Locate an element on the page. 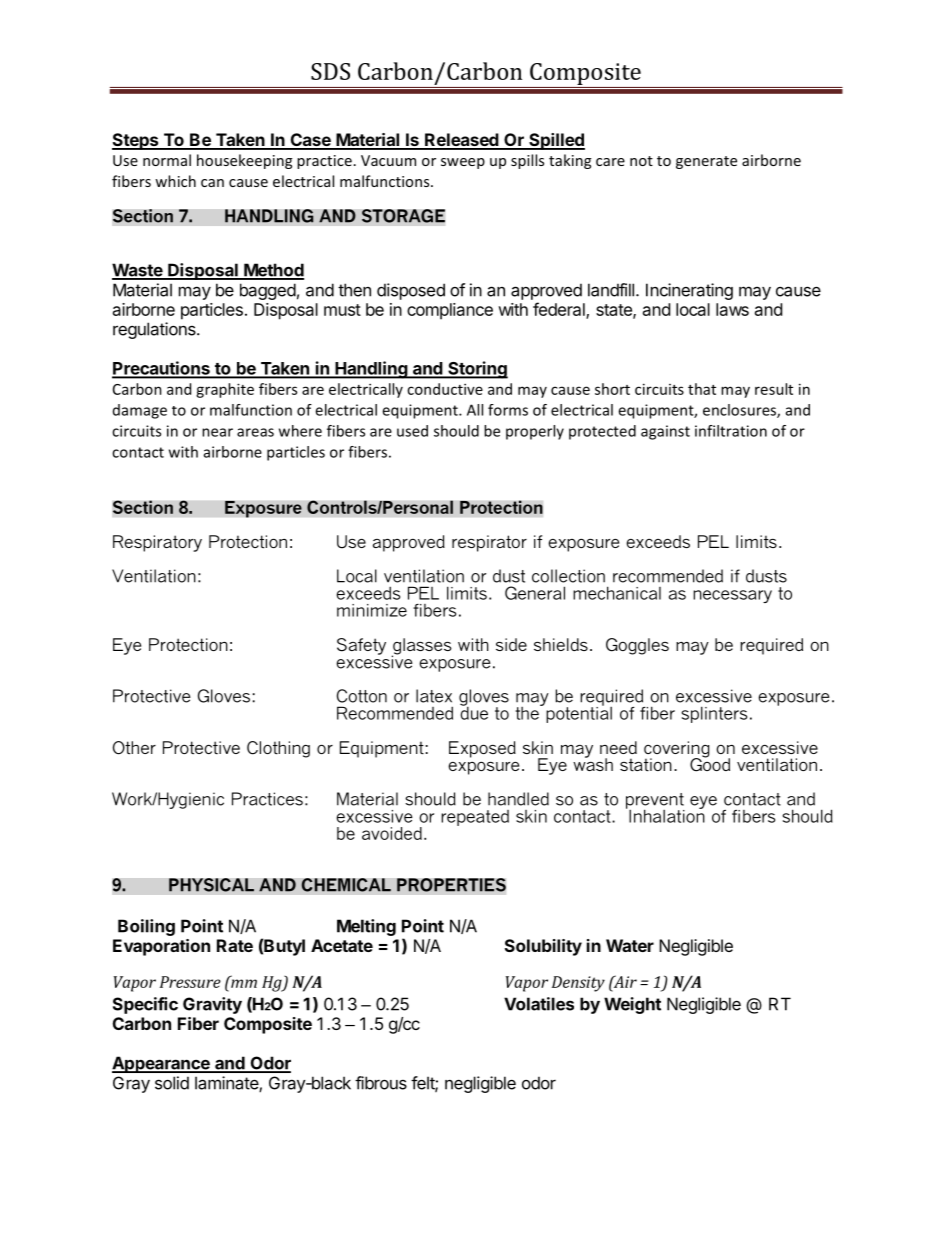  covering is located at coordinates (676, 750).
